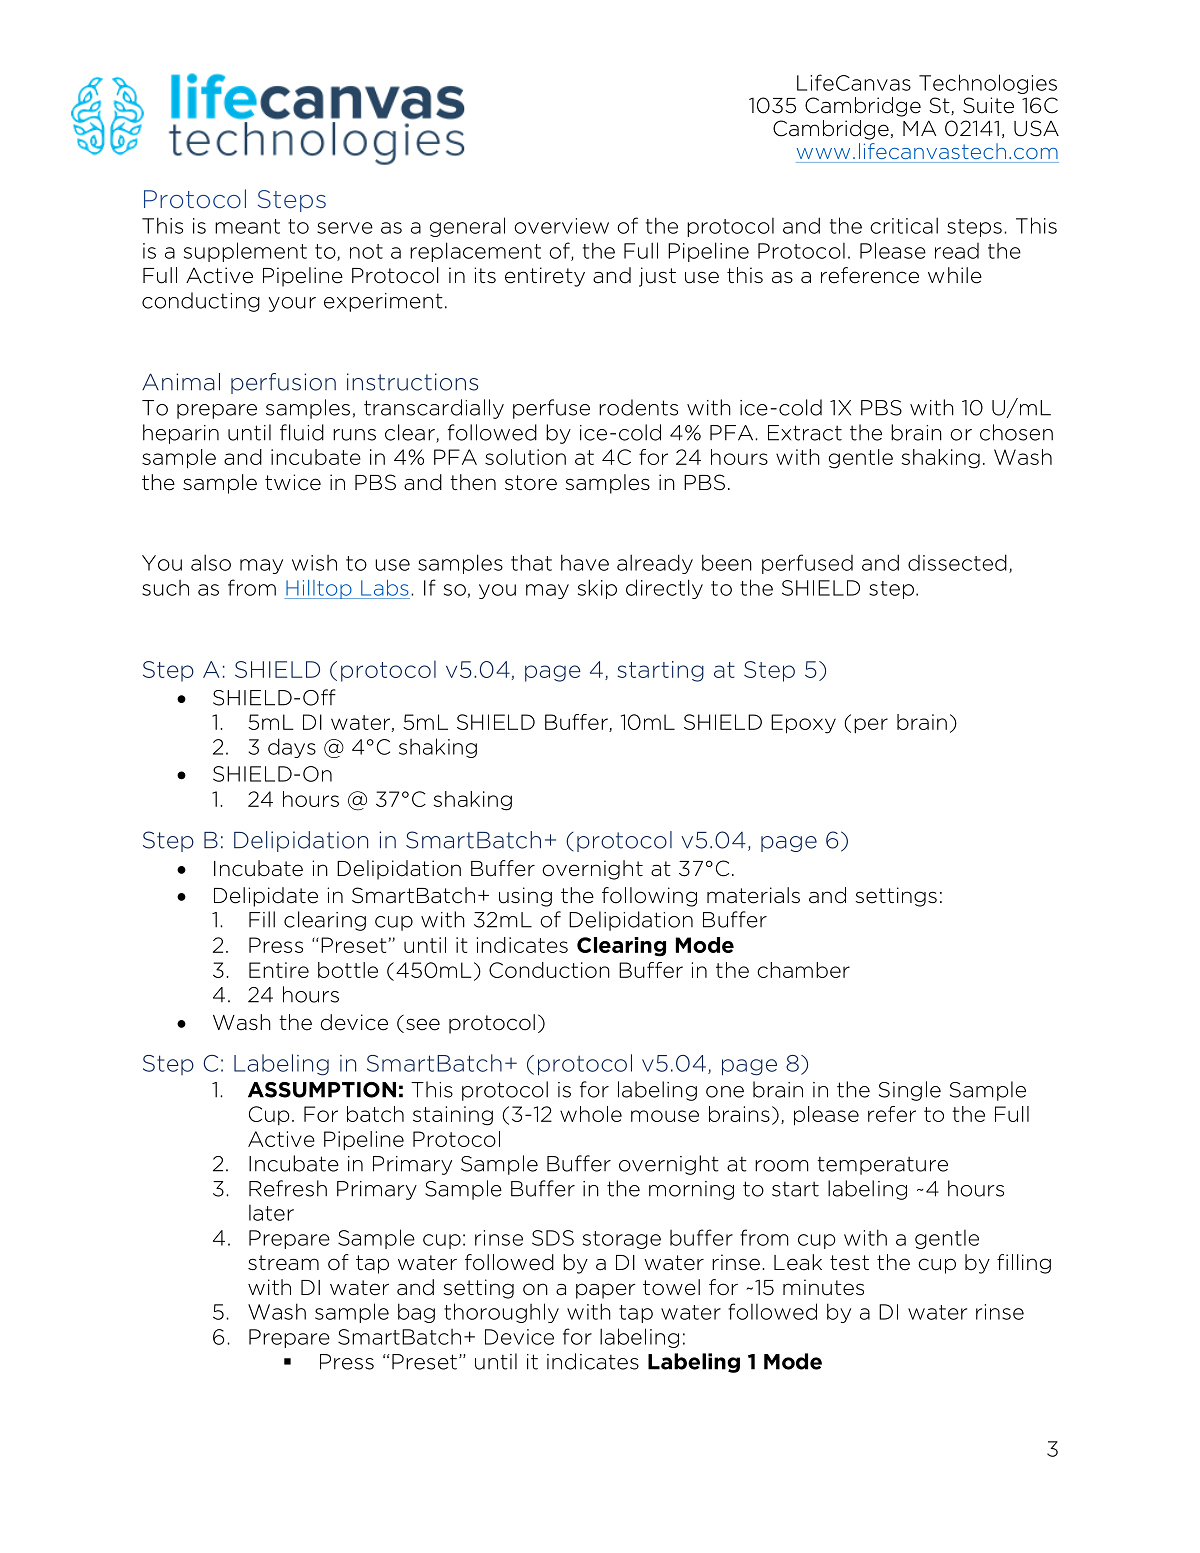 The image size is (1200, 1553). Describe the element at coordinates (638, 407) in the screenshot. I see `rodents` at that location.
